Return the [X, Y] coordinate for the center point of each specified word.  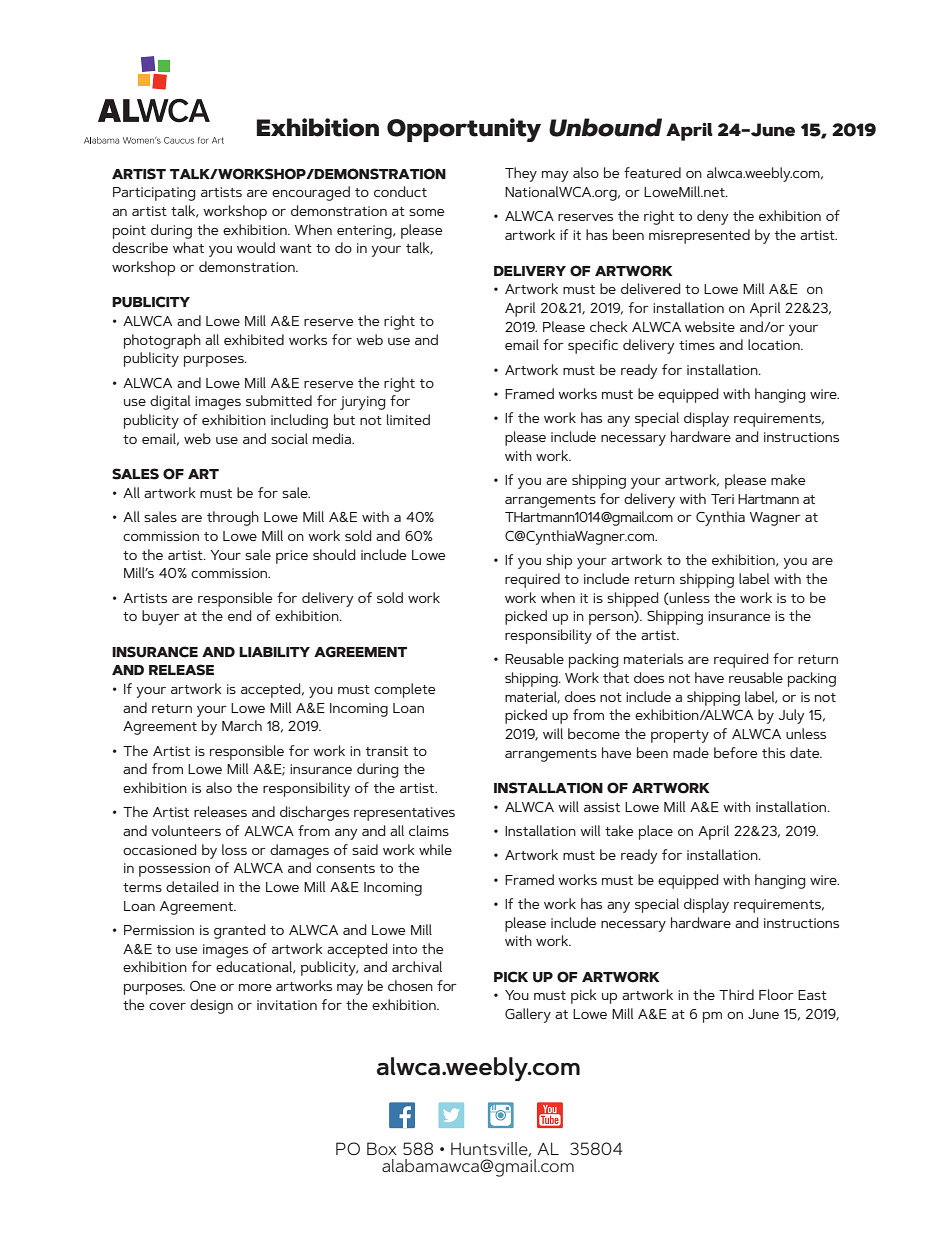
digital [170, 402]
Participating [154, 194]
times [697, 345]
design [211, 1006]
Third [736, 994]
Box [382, 1148]
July [792, 716]
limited [408, 419]
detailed [192, 886]
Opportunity [464, 130]
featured [652, 172]
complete [405, 690]
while [435, 849]
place [656, 832]
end [240, 615]
